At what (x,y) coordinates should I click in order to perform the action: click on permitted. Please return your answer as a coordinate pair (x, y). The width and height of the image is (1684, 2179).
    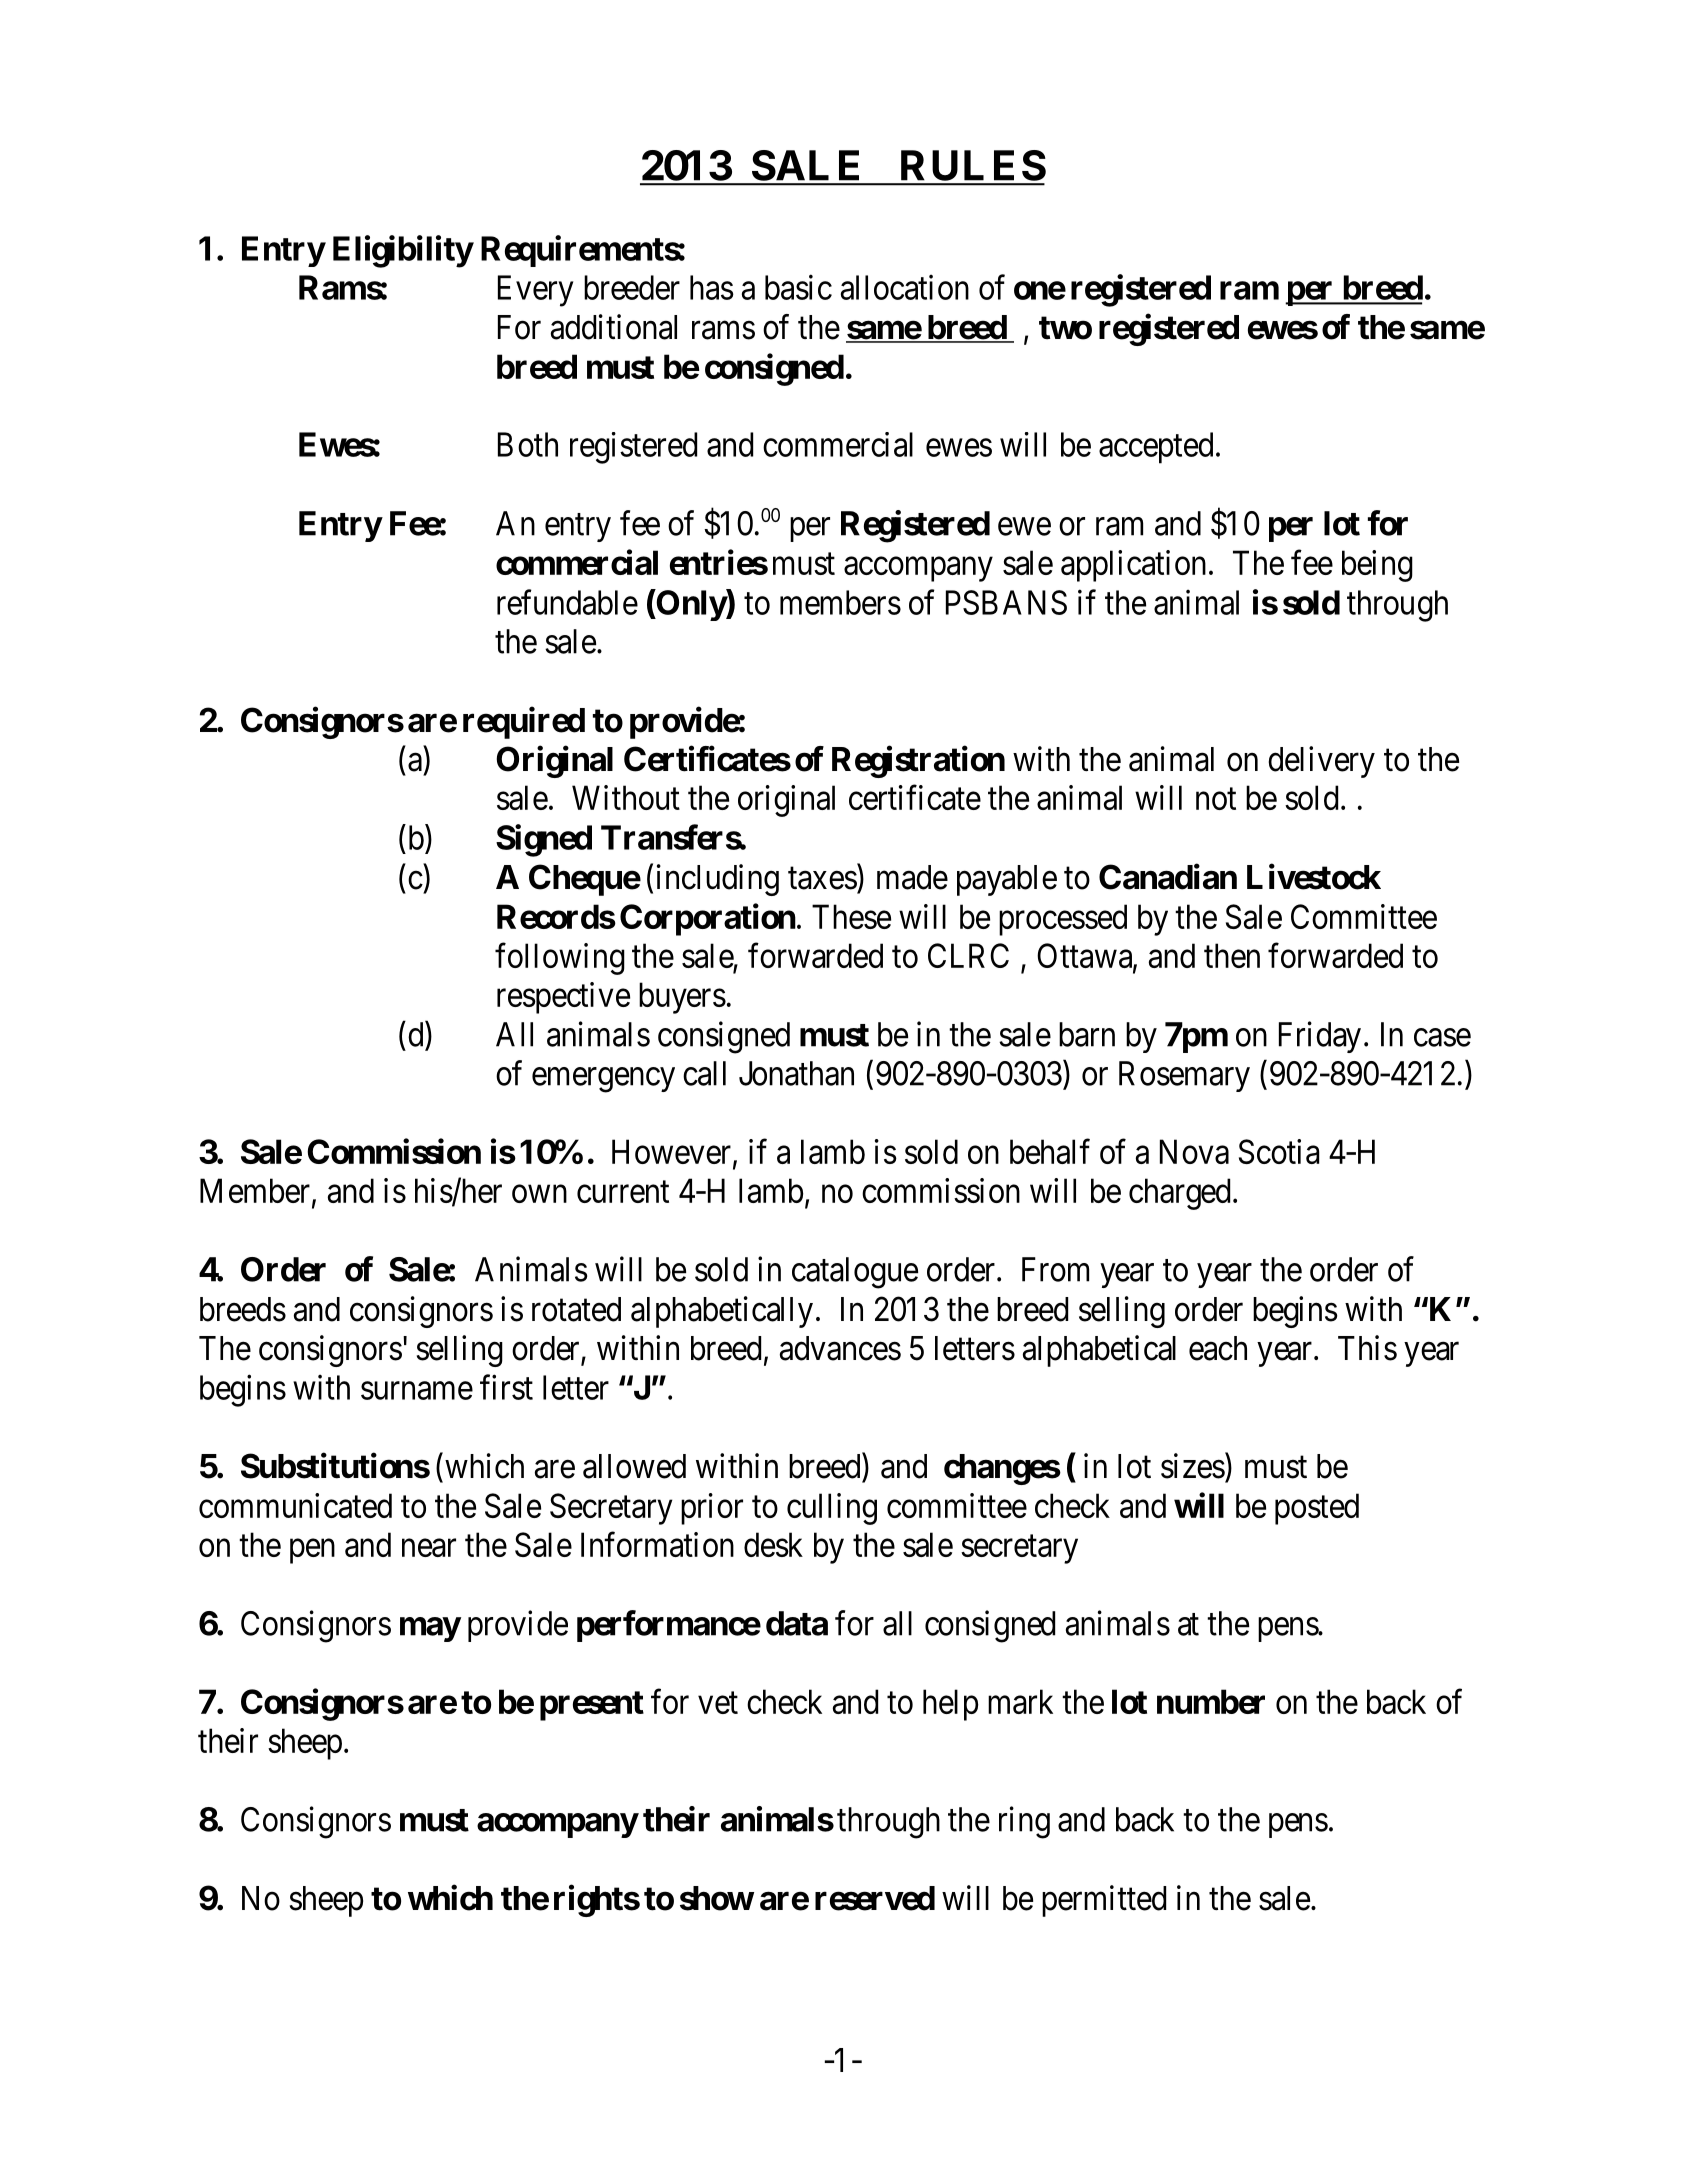
    Looking at the image, I should click on (1104, 1901).
